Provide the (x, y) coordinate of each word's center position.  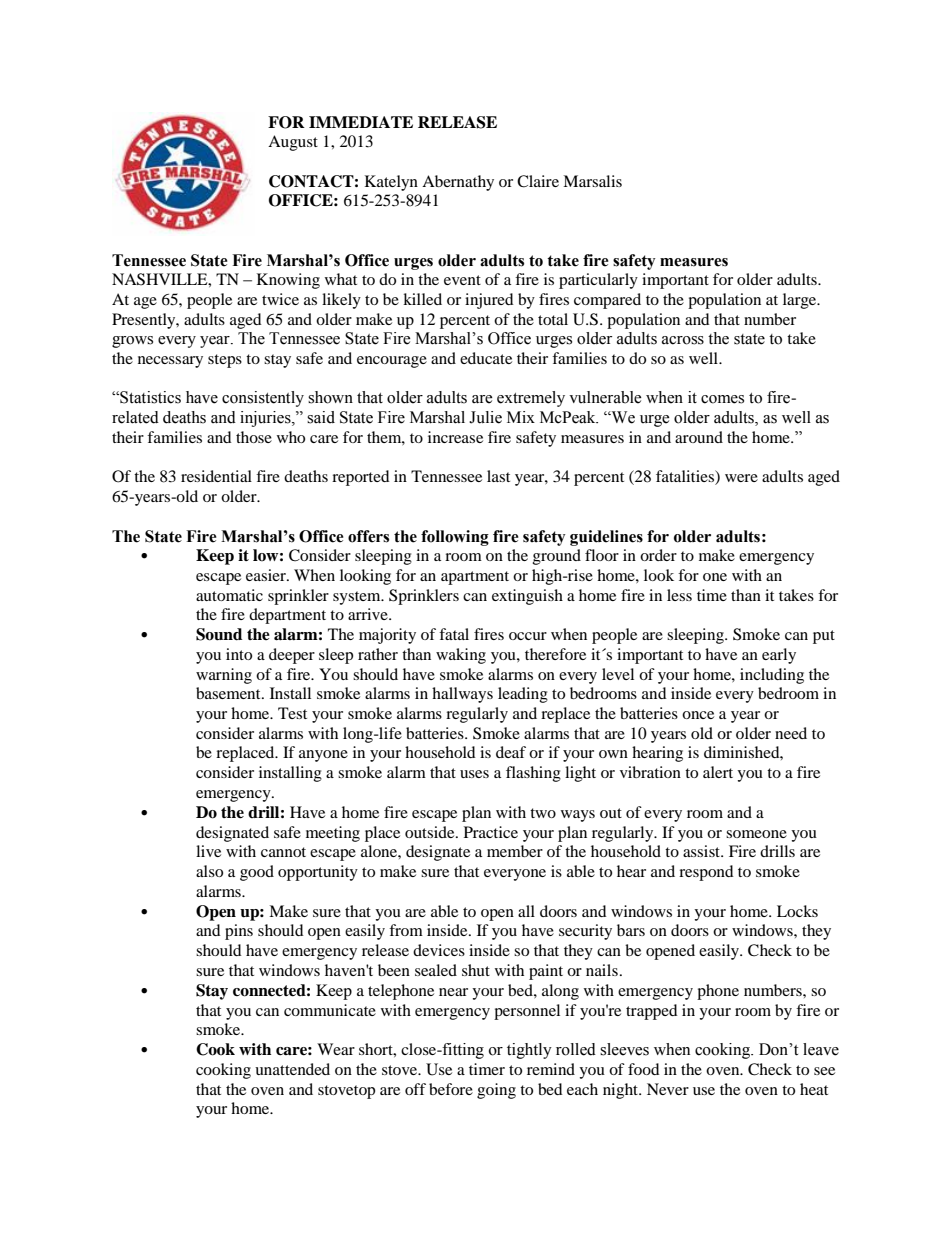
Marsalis (592, 181)
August (293, 143)
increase (455, 437)
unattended (292, 1069)
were (741, 478)
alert (718, 772)
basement (229, 693)
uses (474, 774)
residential (216, 476)
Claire (538, 181)
